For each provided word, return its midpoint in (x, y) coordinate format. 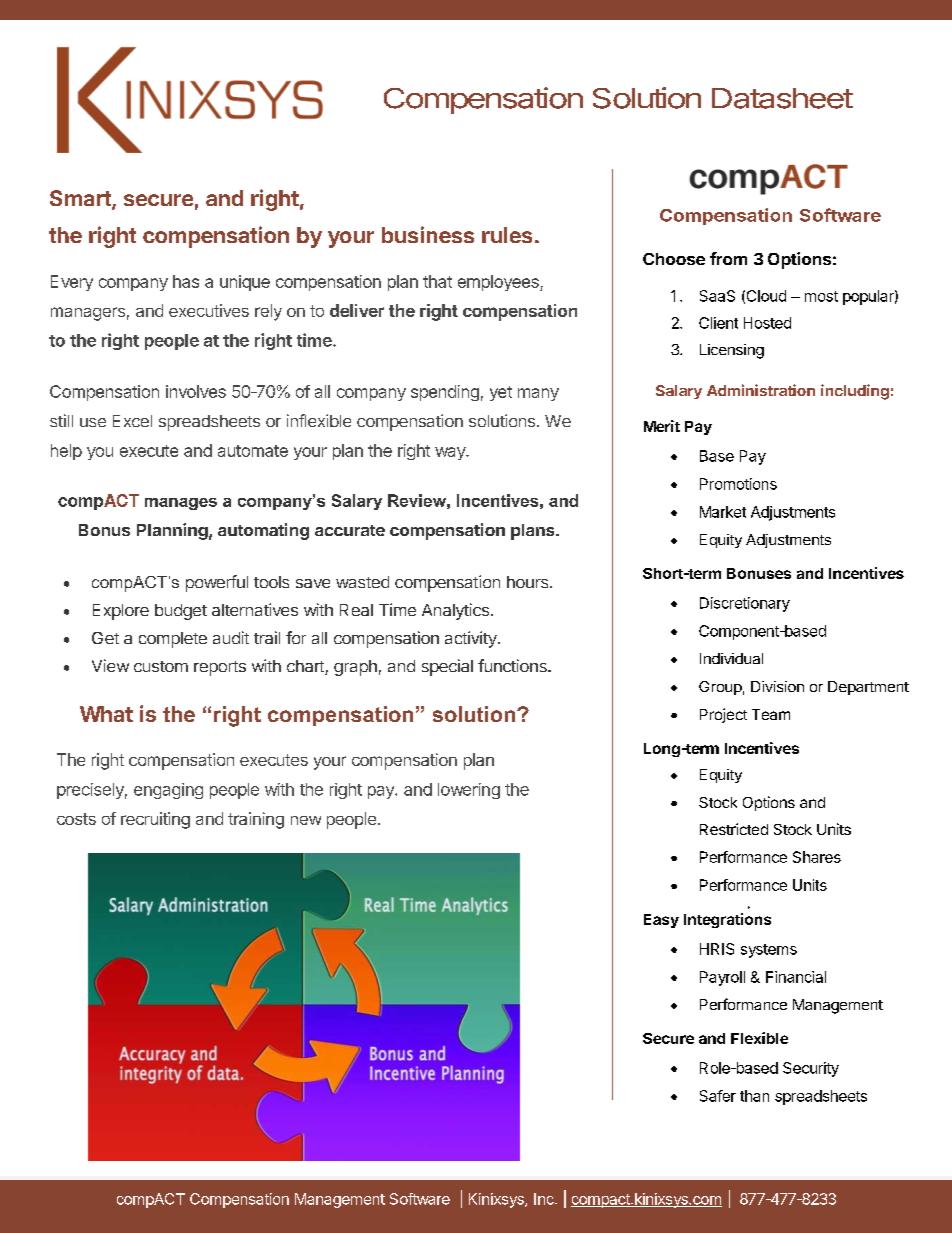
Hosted (767, 323)
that (437, 281)
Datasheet (782, 98)
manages (181, 504)
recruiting (155, 820)
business (428, 234)
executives (209, 310)
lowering (469, 791)
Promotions (738, 484)
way (451, 453)
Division (777, 686)
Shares (817, 857)
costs (76, 819)
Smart (81, 199)
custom (161, 666)
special (447, 667)
